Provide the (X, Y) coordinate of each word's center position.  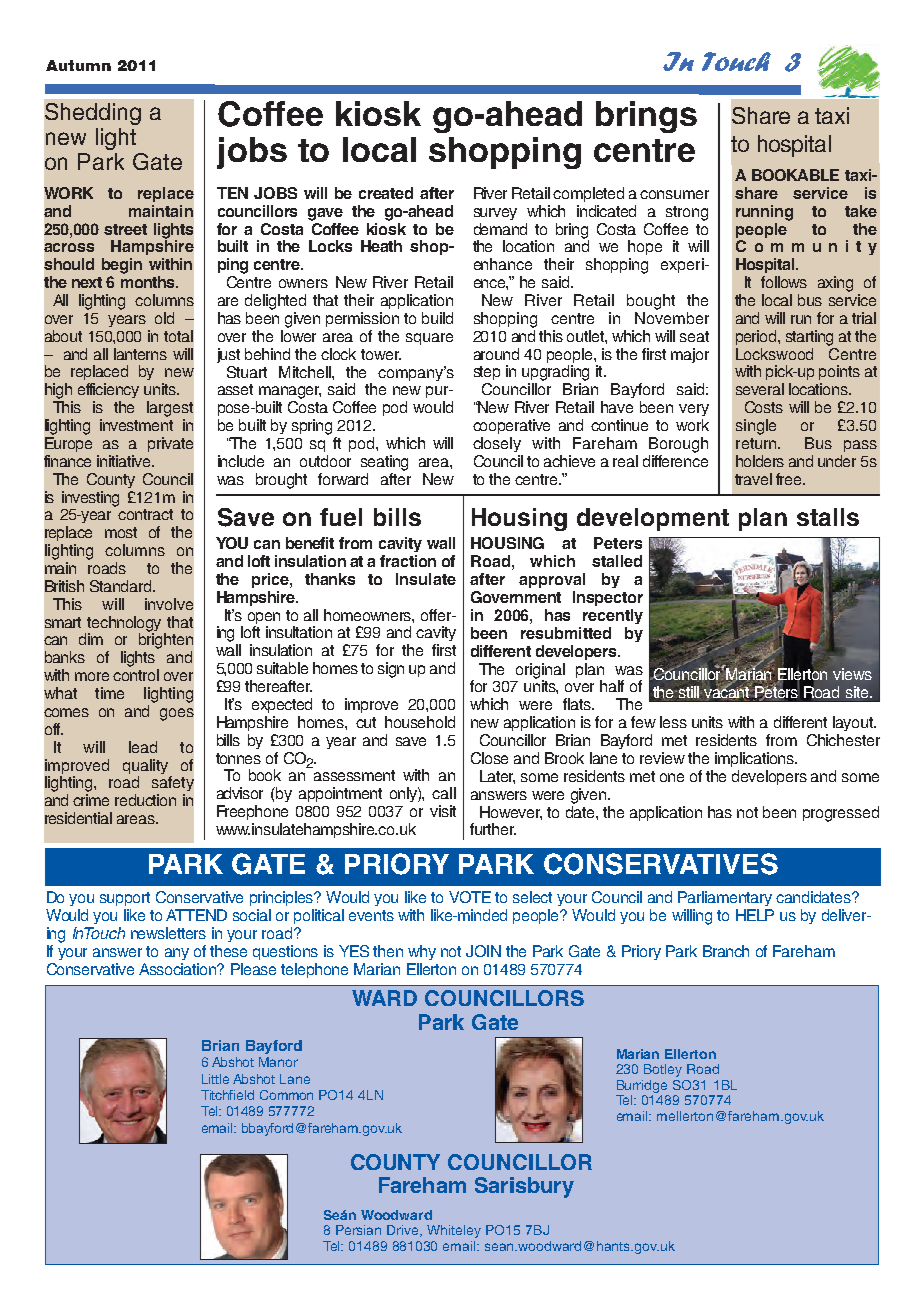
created (386, 193)
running (764, 213)
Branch (726, 951)
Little (215, 1079)
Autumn (78, 65)
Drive (404, 1231)
